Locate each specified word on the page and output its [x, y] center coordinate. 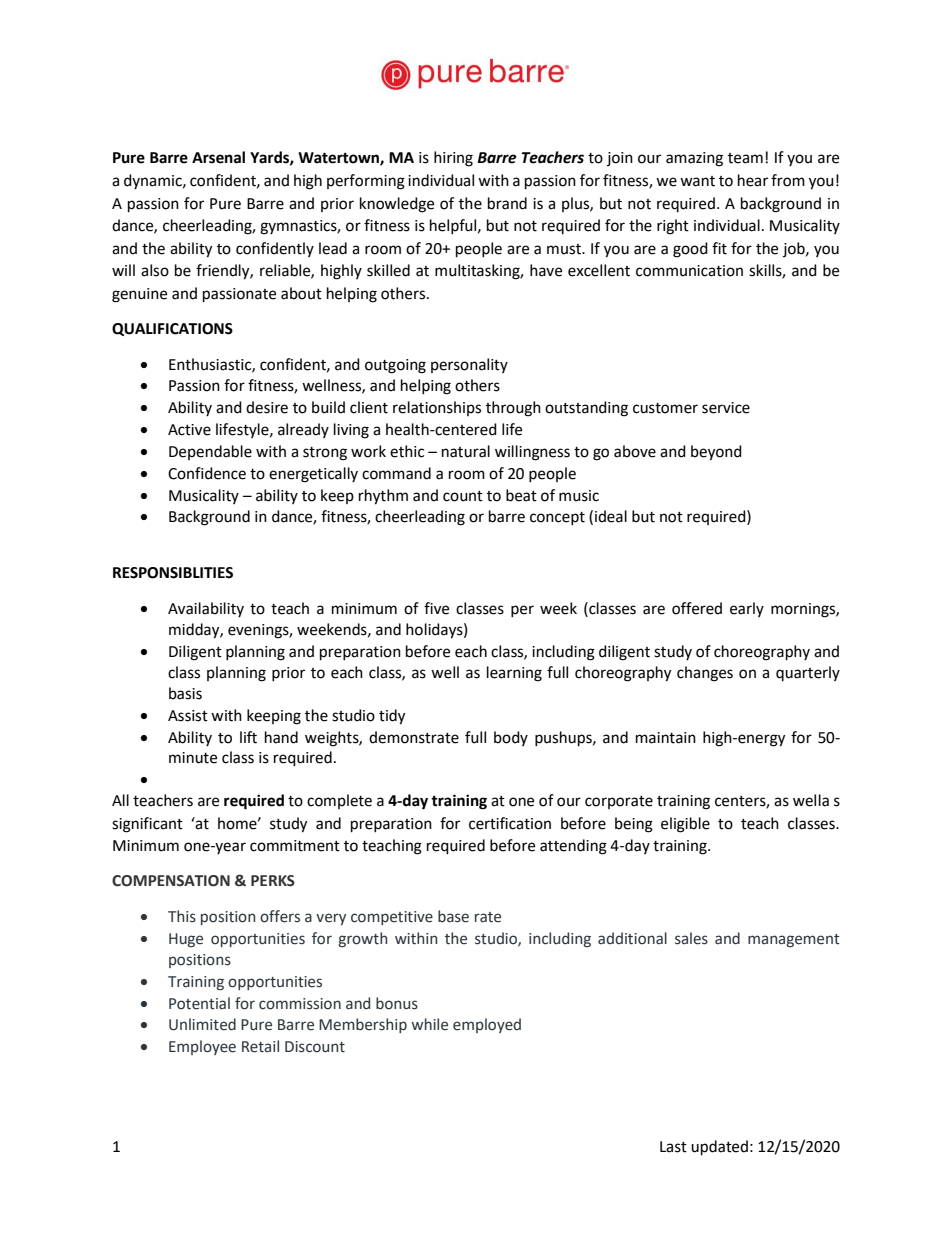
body [511, 738]
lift [248, 737]
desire [267, 407]
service [726, 408]
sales [691, 938]
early [747, 609]
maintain [666, 738]
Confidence [207, 473]
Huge [186, 940]
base [453, 916]
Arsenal [218, 157]
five [436, 608]
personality [469, 365]
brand [507, 203]
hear [753, 180]
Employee [202, 1047]
